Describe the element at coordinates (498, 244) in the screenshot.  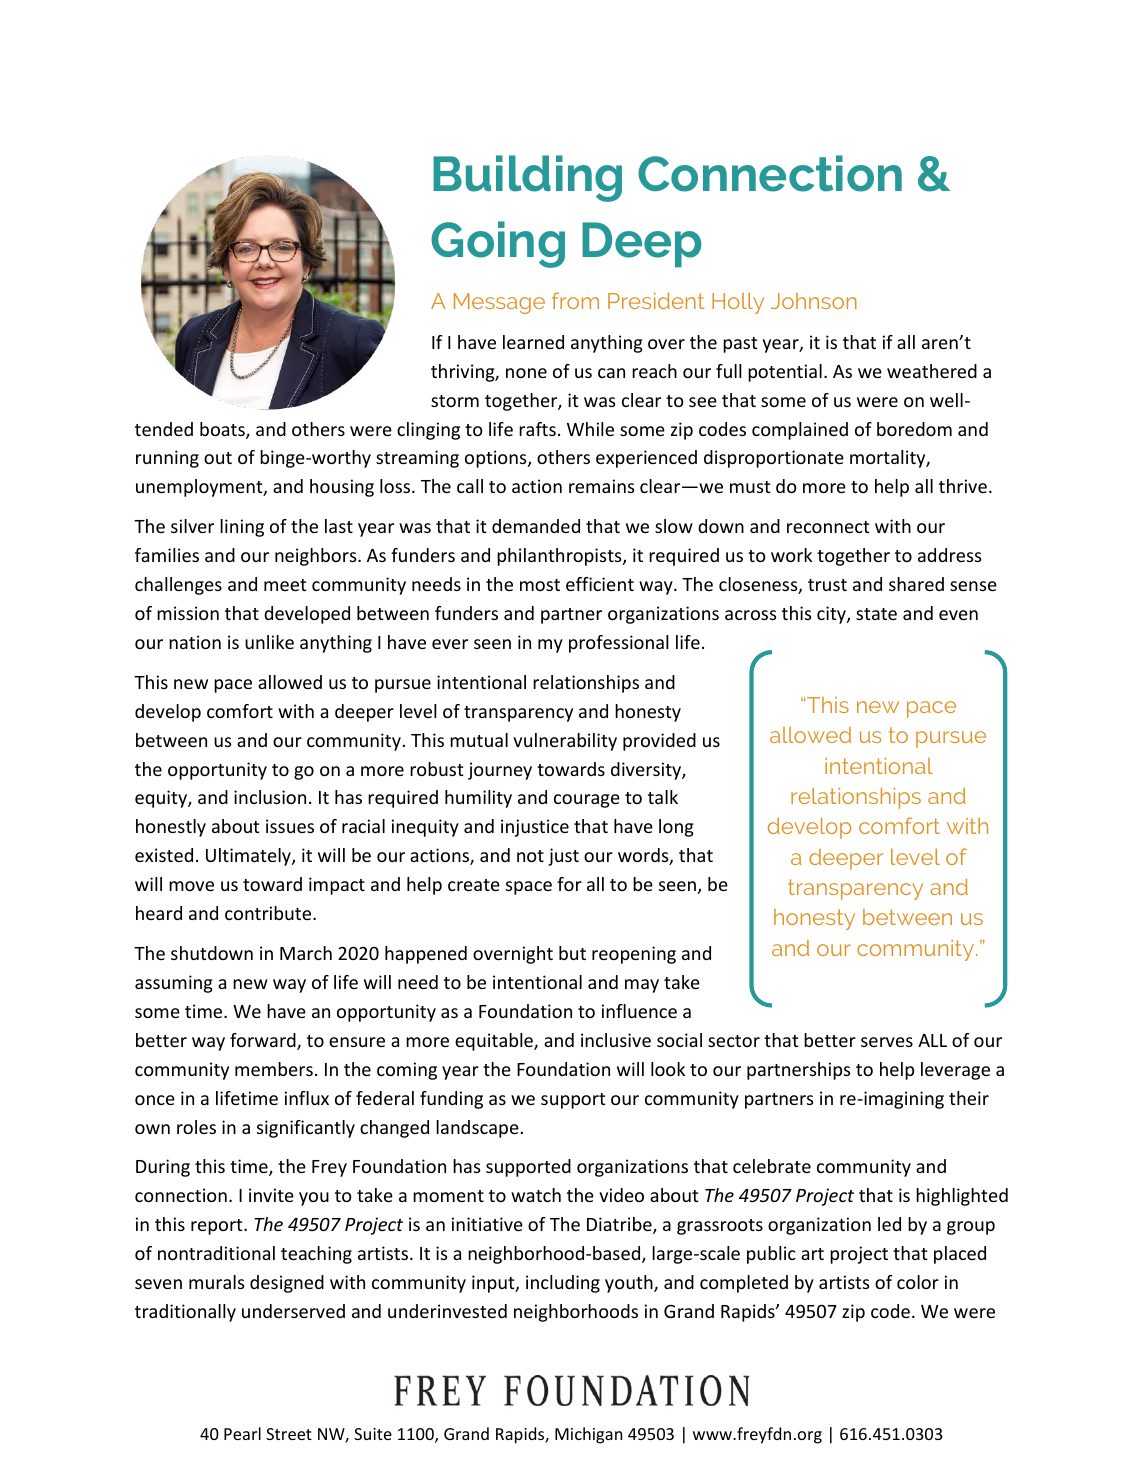
I see `Going` at that location.
